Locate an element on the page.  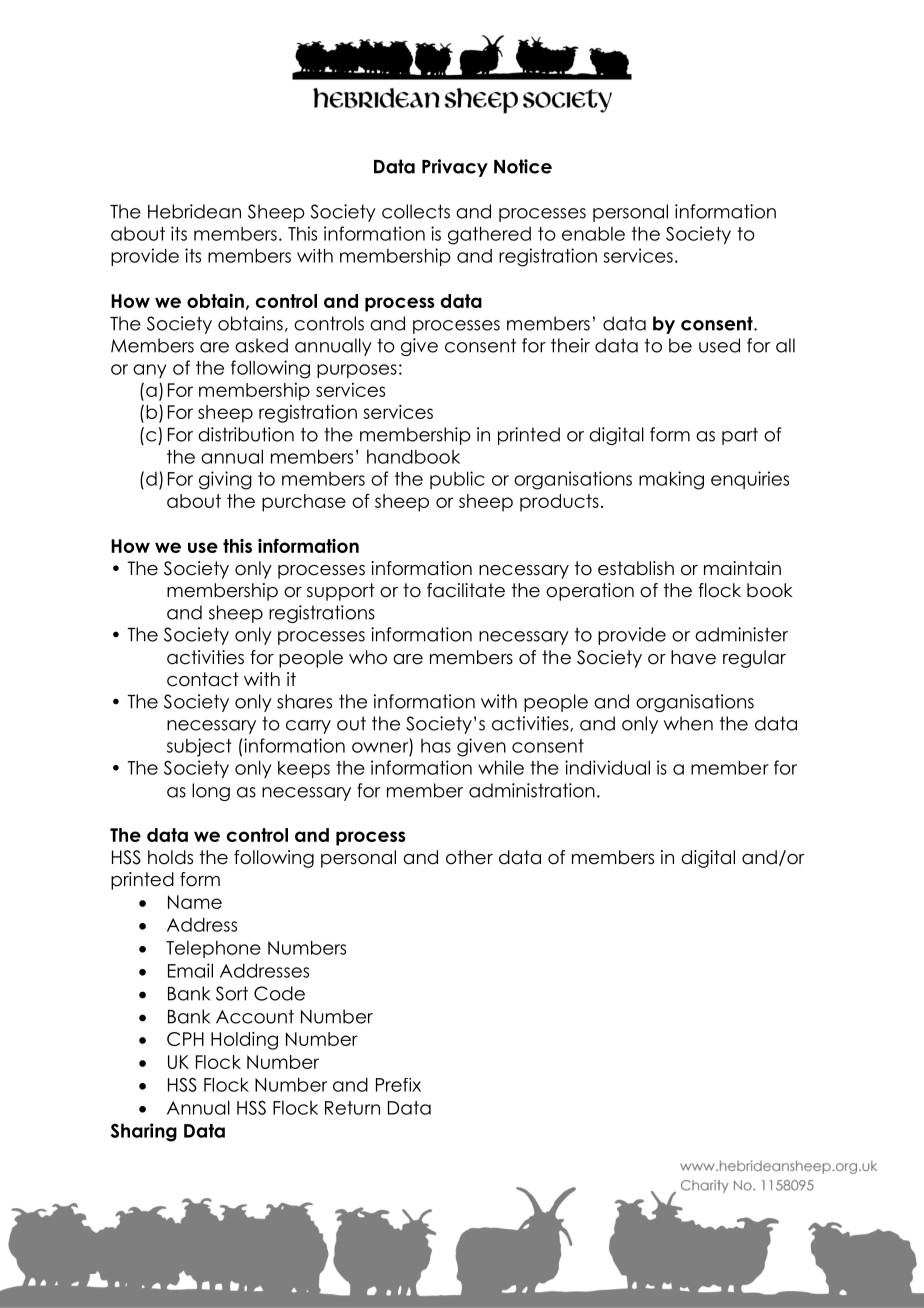
facilitate is located at coordinates (466, 590).
